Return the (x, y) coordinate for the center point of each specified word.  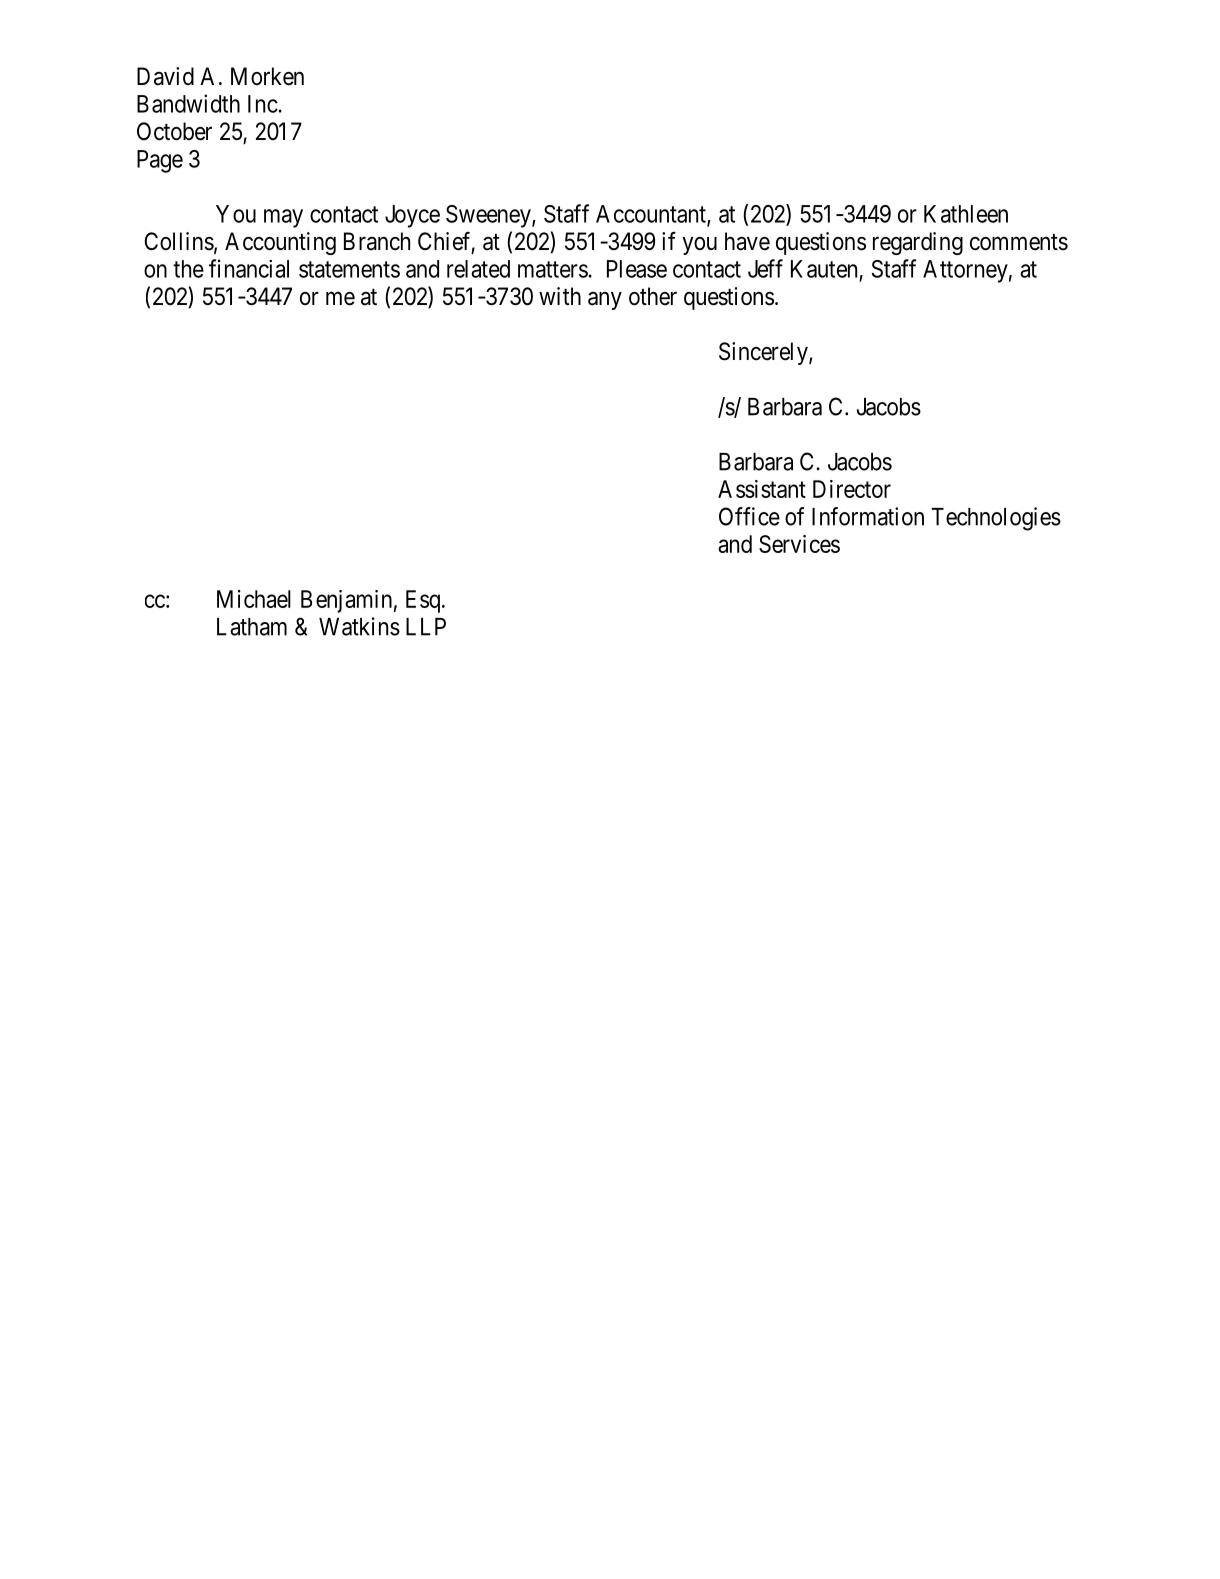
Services (799, 544)
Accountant (652, 215)
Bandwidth (188, 103)
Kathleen (966, 214)
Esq (424, 601)
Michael (254, 599)
